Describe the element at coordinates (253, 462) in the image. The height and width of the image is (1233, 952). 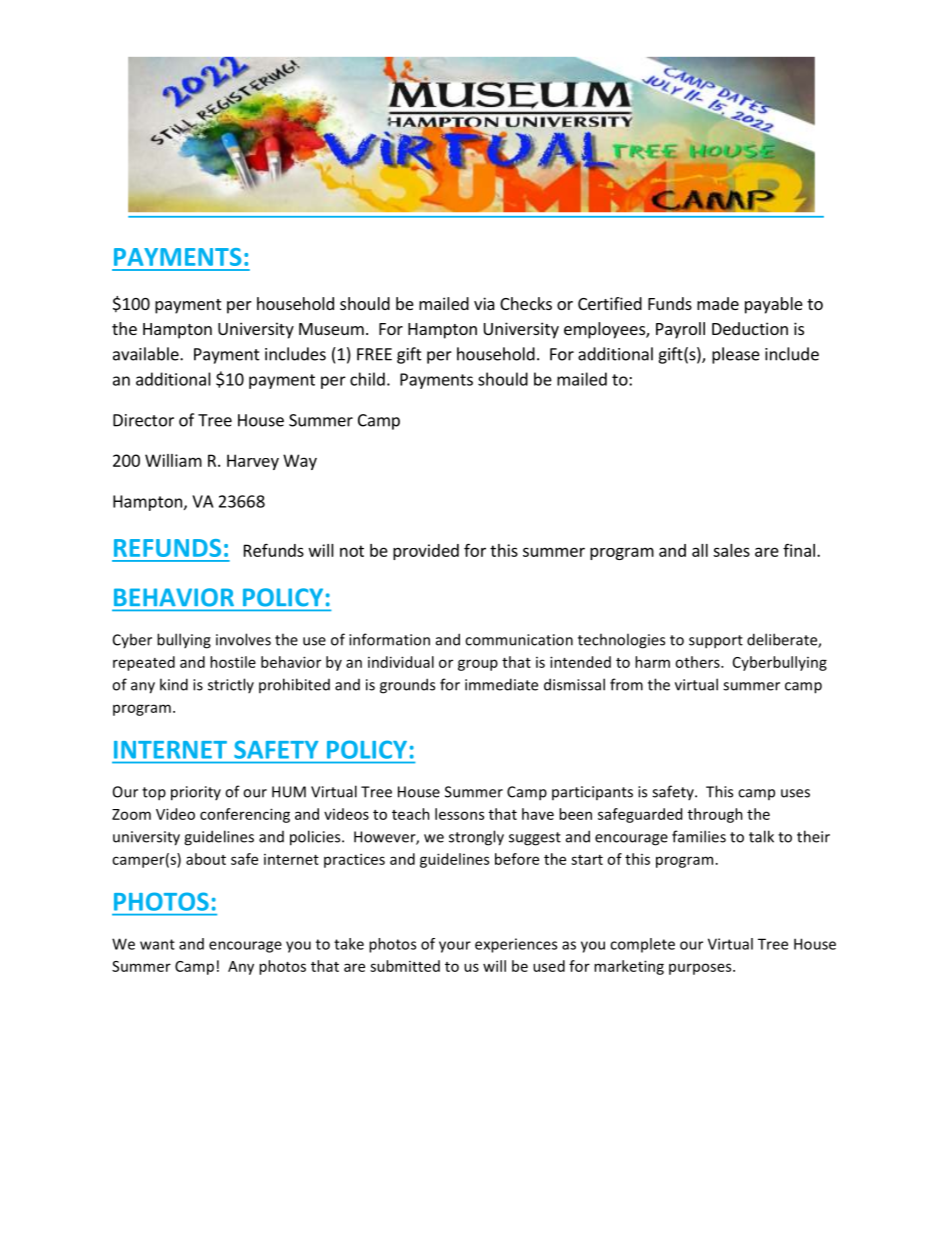
I see `Harvey` at that location.
